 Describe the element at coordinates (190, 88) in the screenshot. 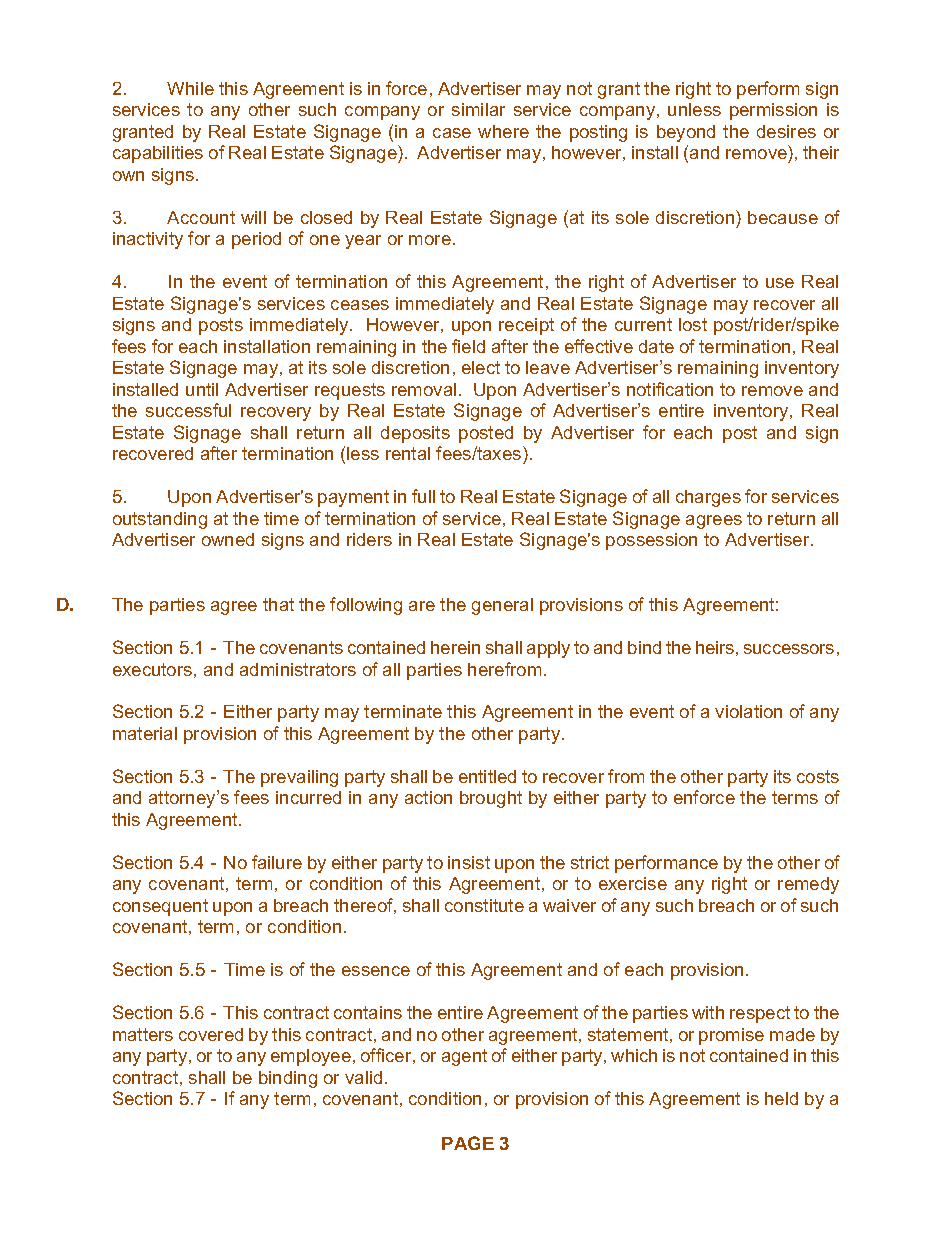

I see `While` at that location.
